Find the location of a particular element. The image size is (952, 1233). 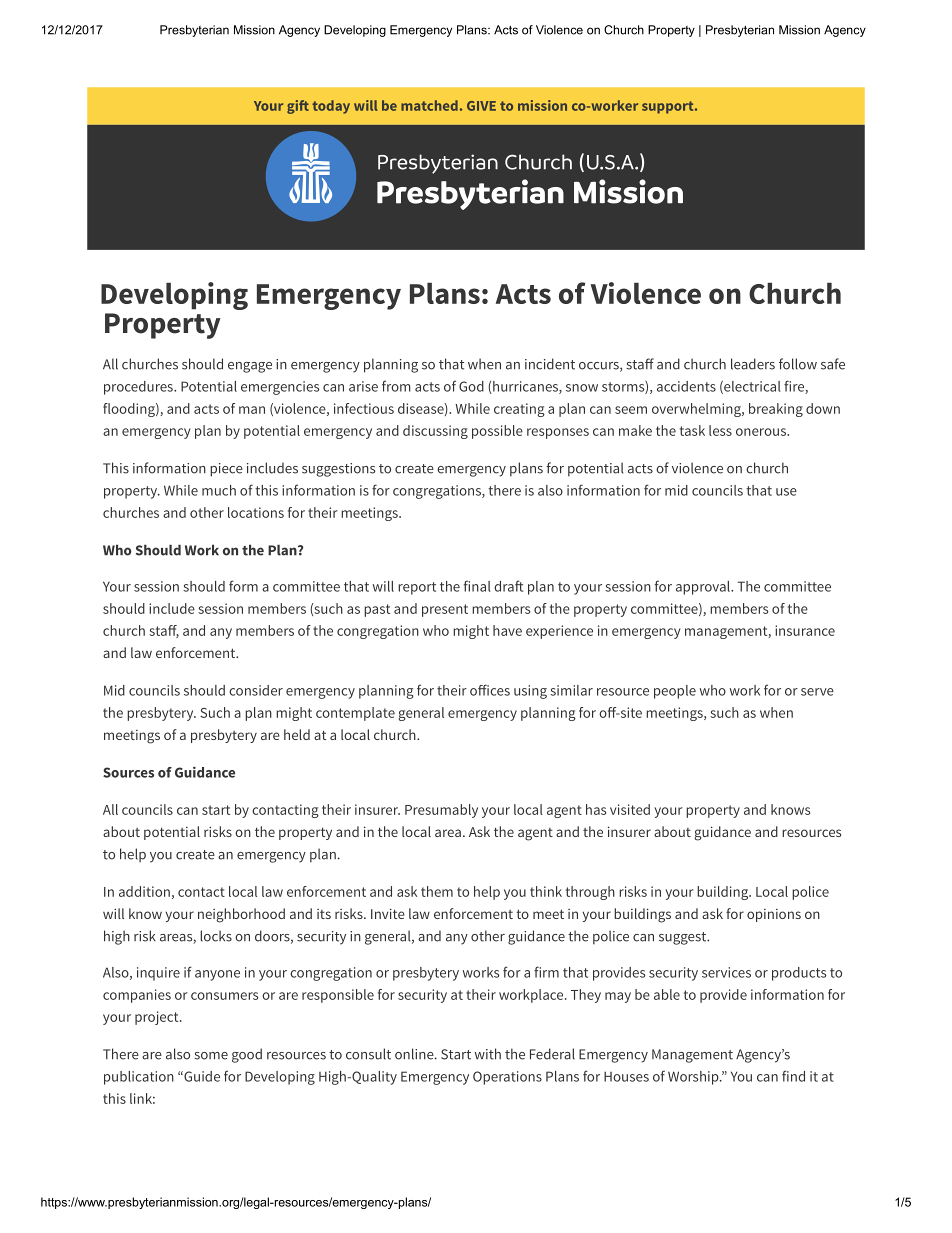

matched is located at coordinates (429, 105).
